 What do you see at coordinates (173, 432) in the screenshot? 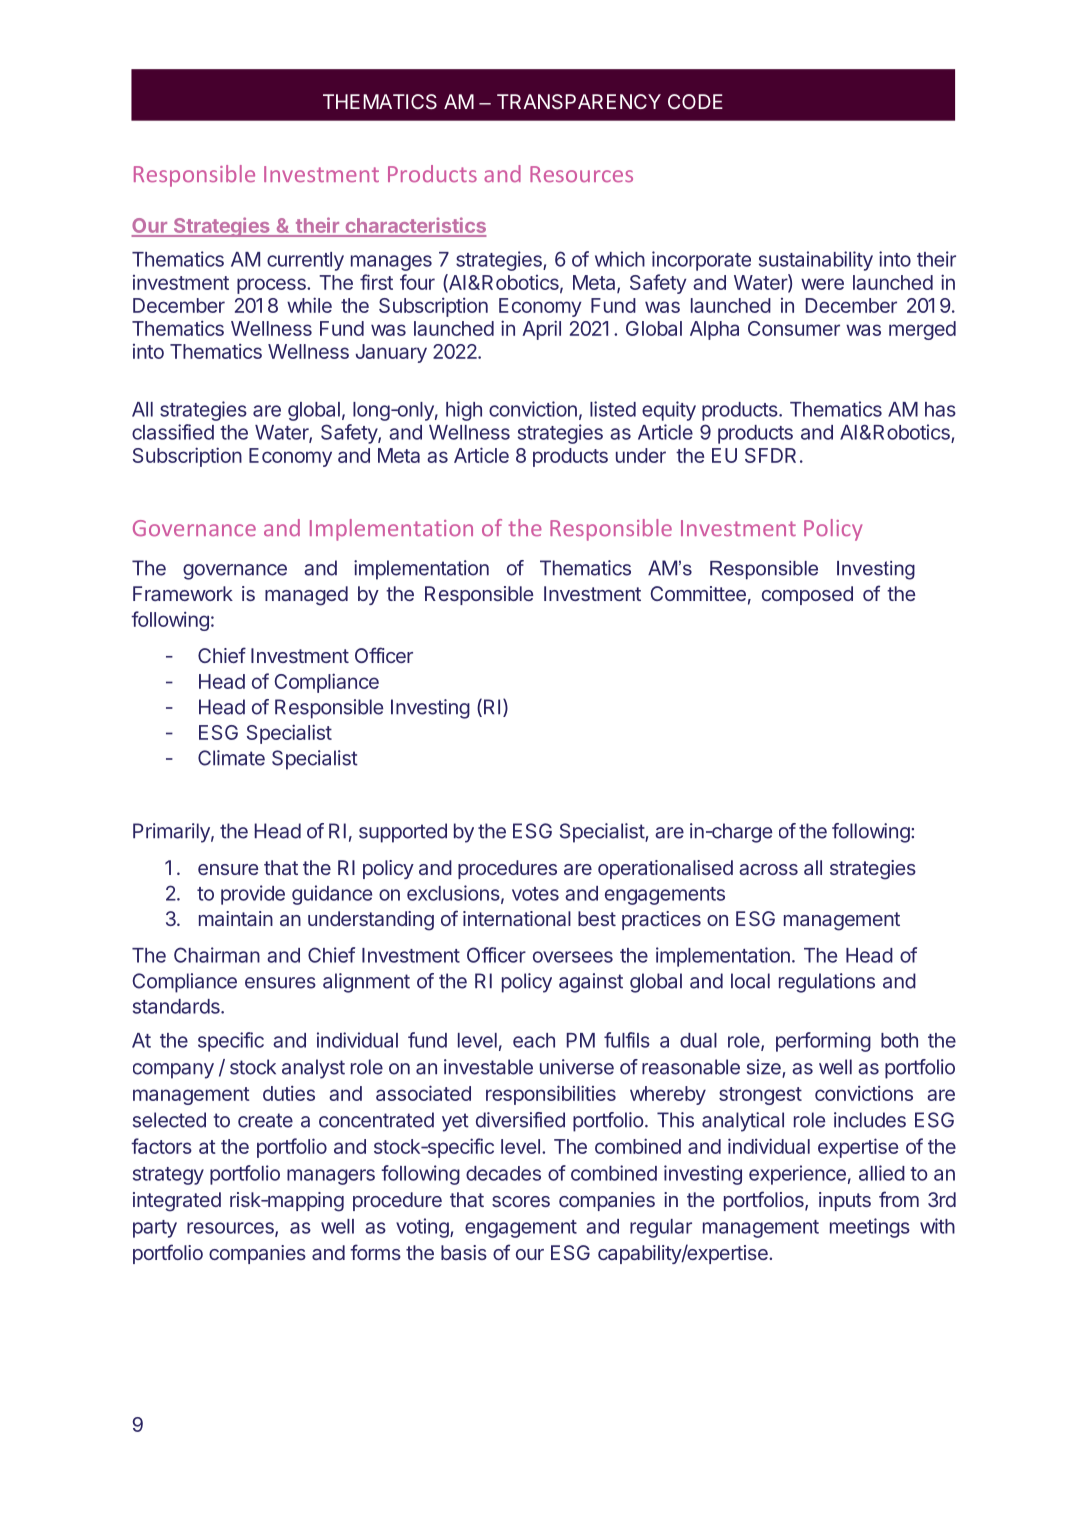
I see `classified` at bounding box center [173, 432].
